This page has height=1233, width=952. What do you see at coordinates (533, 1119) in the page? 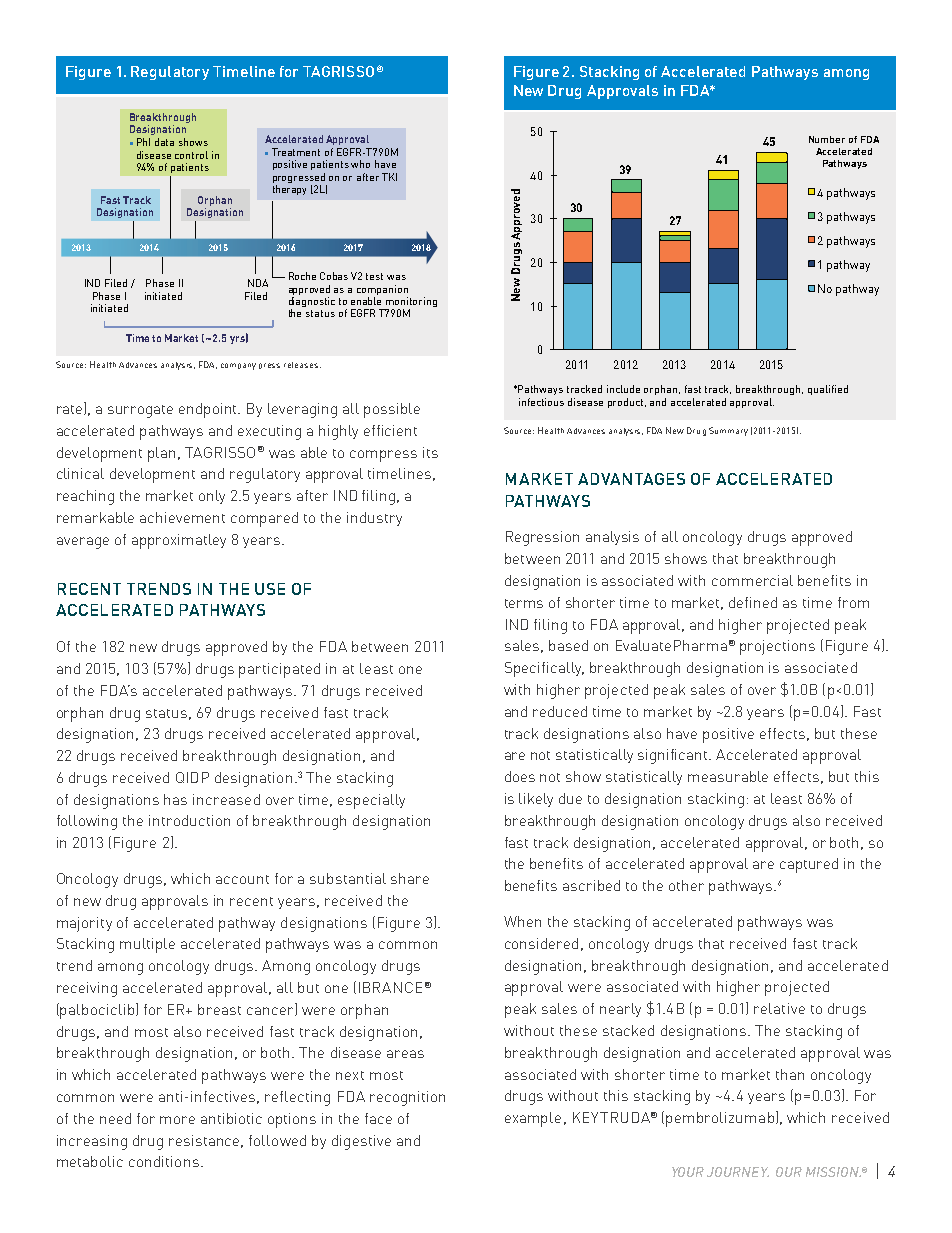
I see `example` at bounding box center [533, 1119].
